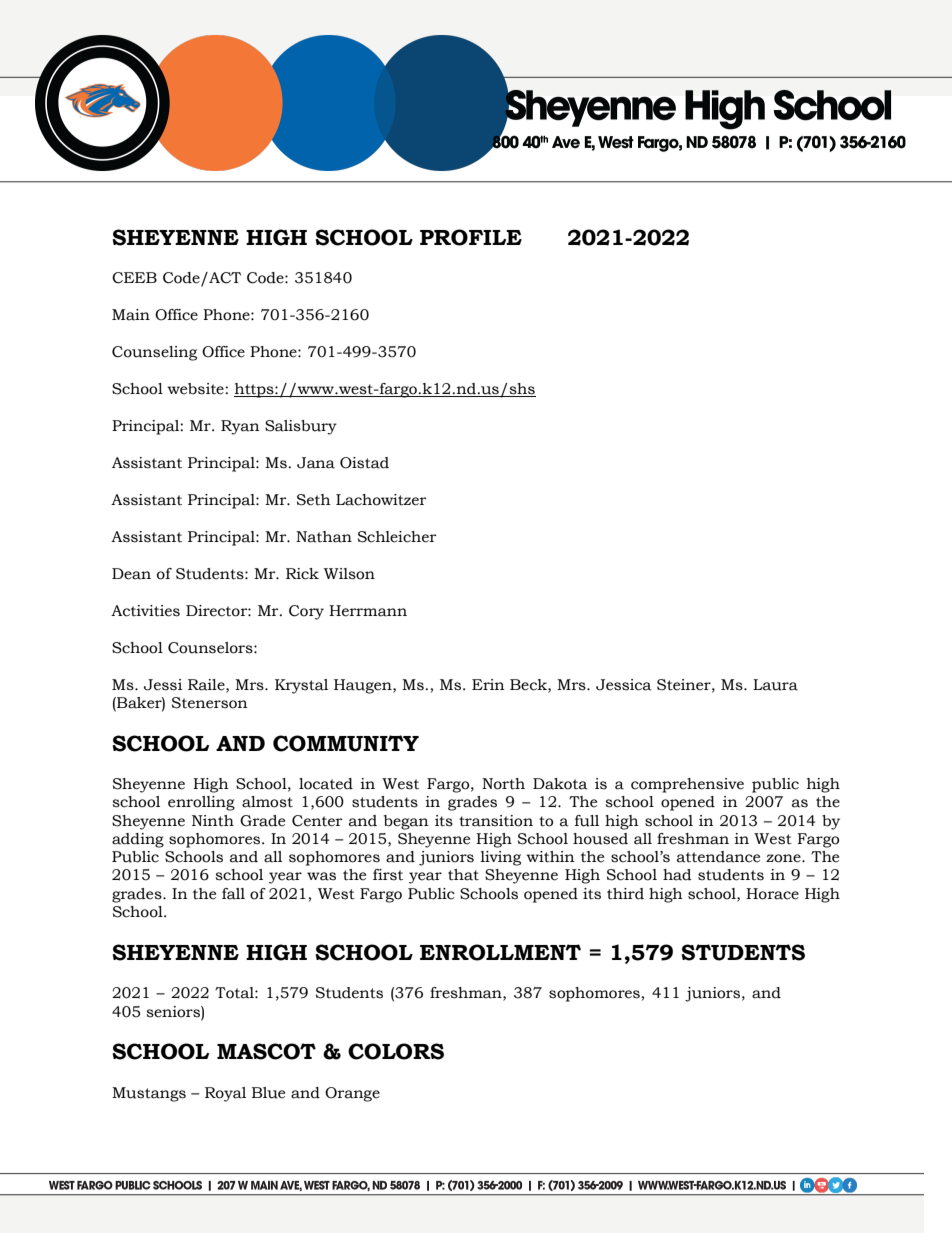  I want to click on Laura, so click(775, 685).
